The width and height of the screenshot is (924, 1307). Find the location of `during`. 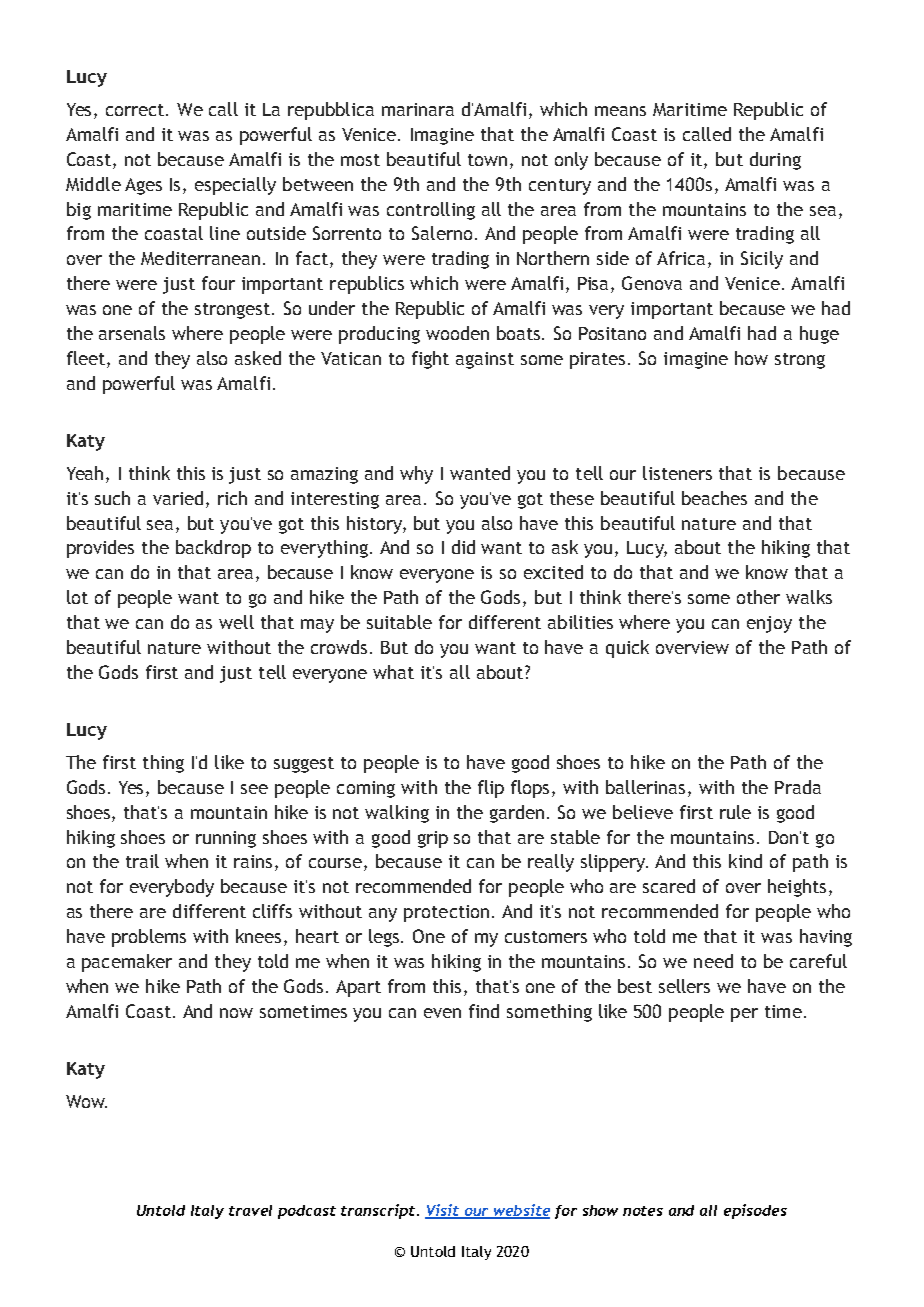

during is located at coordinates (775, 161).
